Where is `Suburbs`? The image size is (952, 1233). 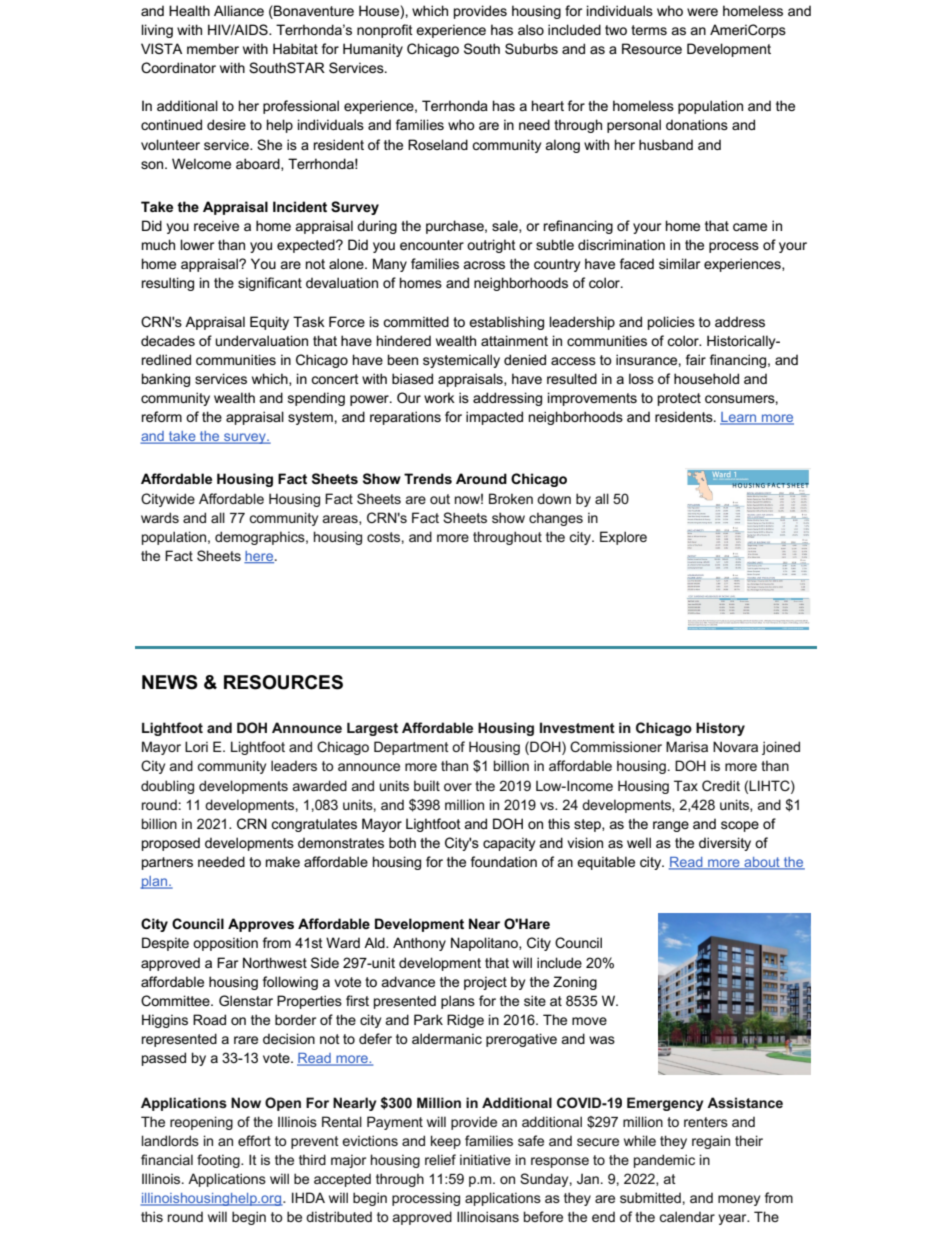
Suburbs is located at coordinates (531, 48).
